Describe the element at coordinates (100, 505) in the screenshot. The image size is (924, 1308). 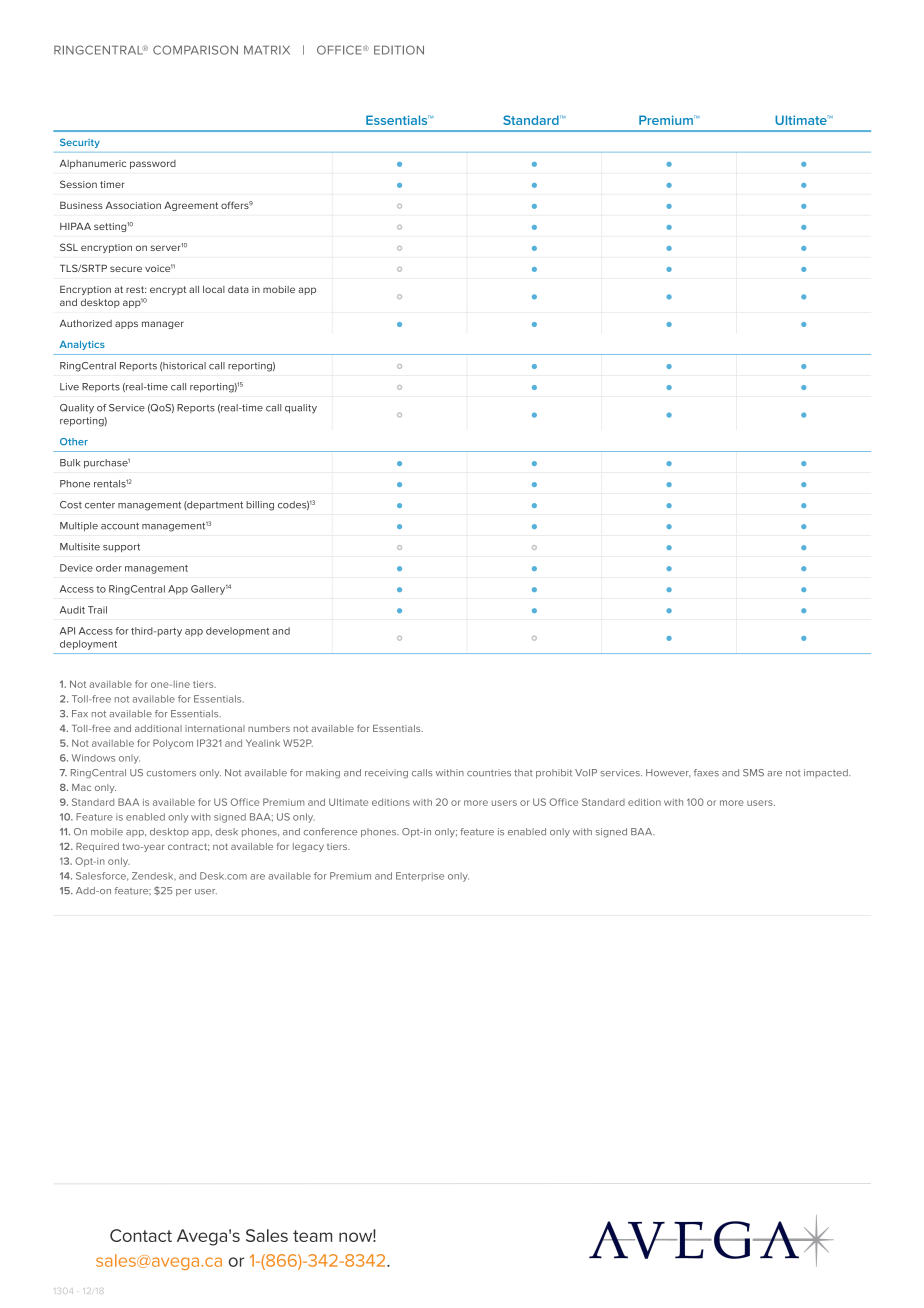
I see `center` at that location.
